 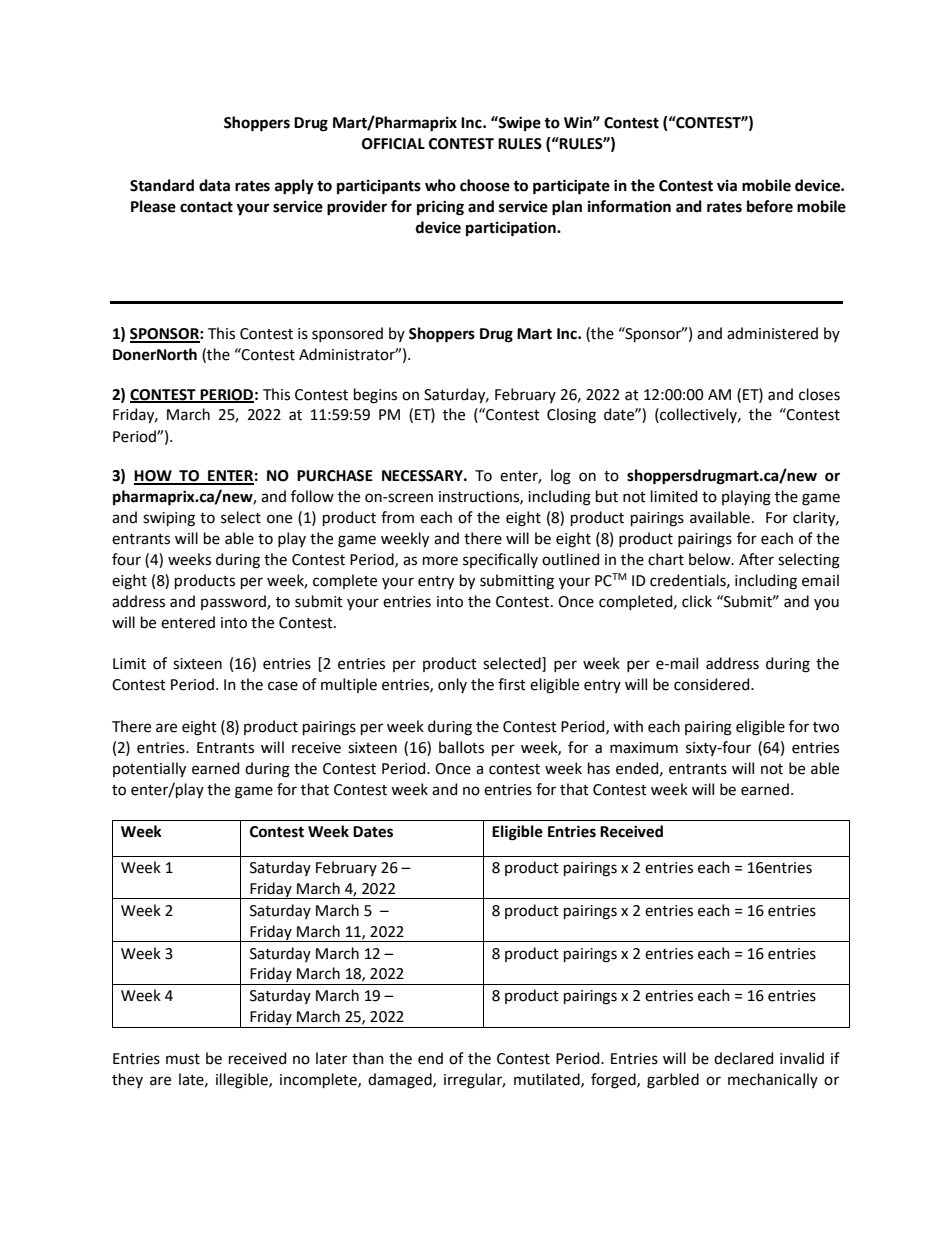 I want to click on click, so click(x=697, y=601).
